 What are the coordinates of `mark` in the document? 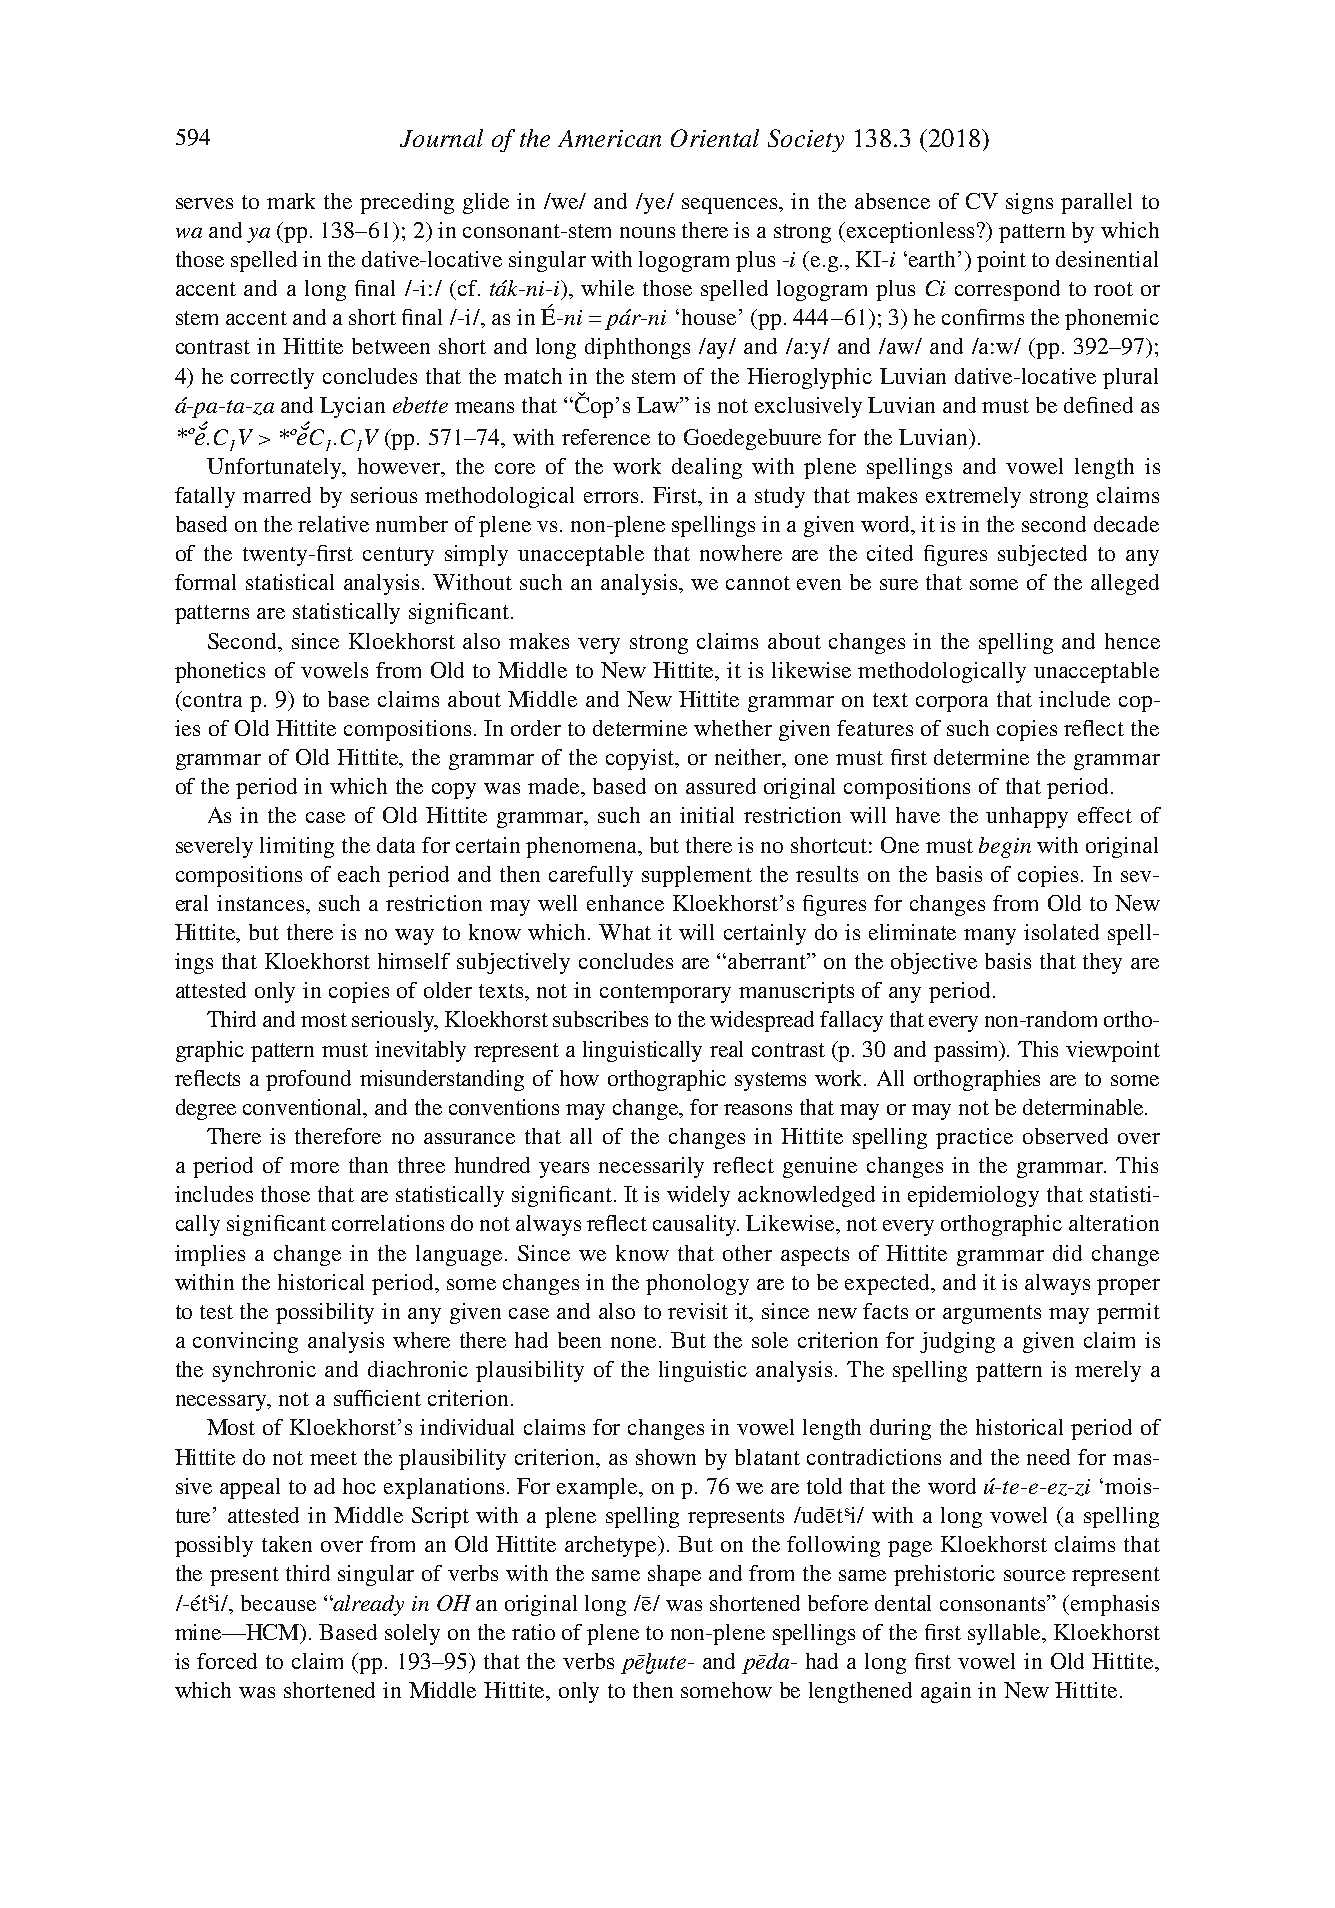 It's located at (291, 201).
